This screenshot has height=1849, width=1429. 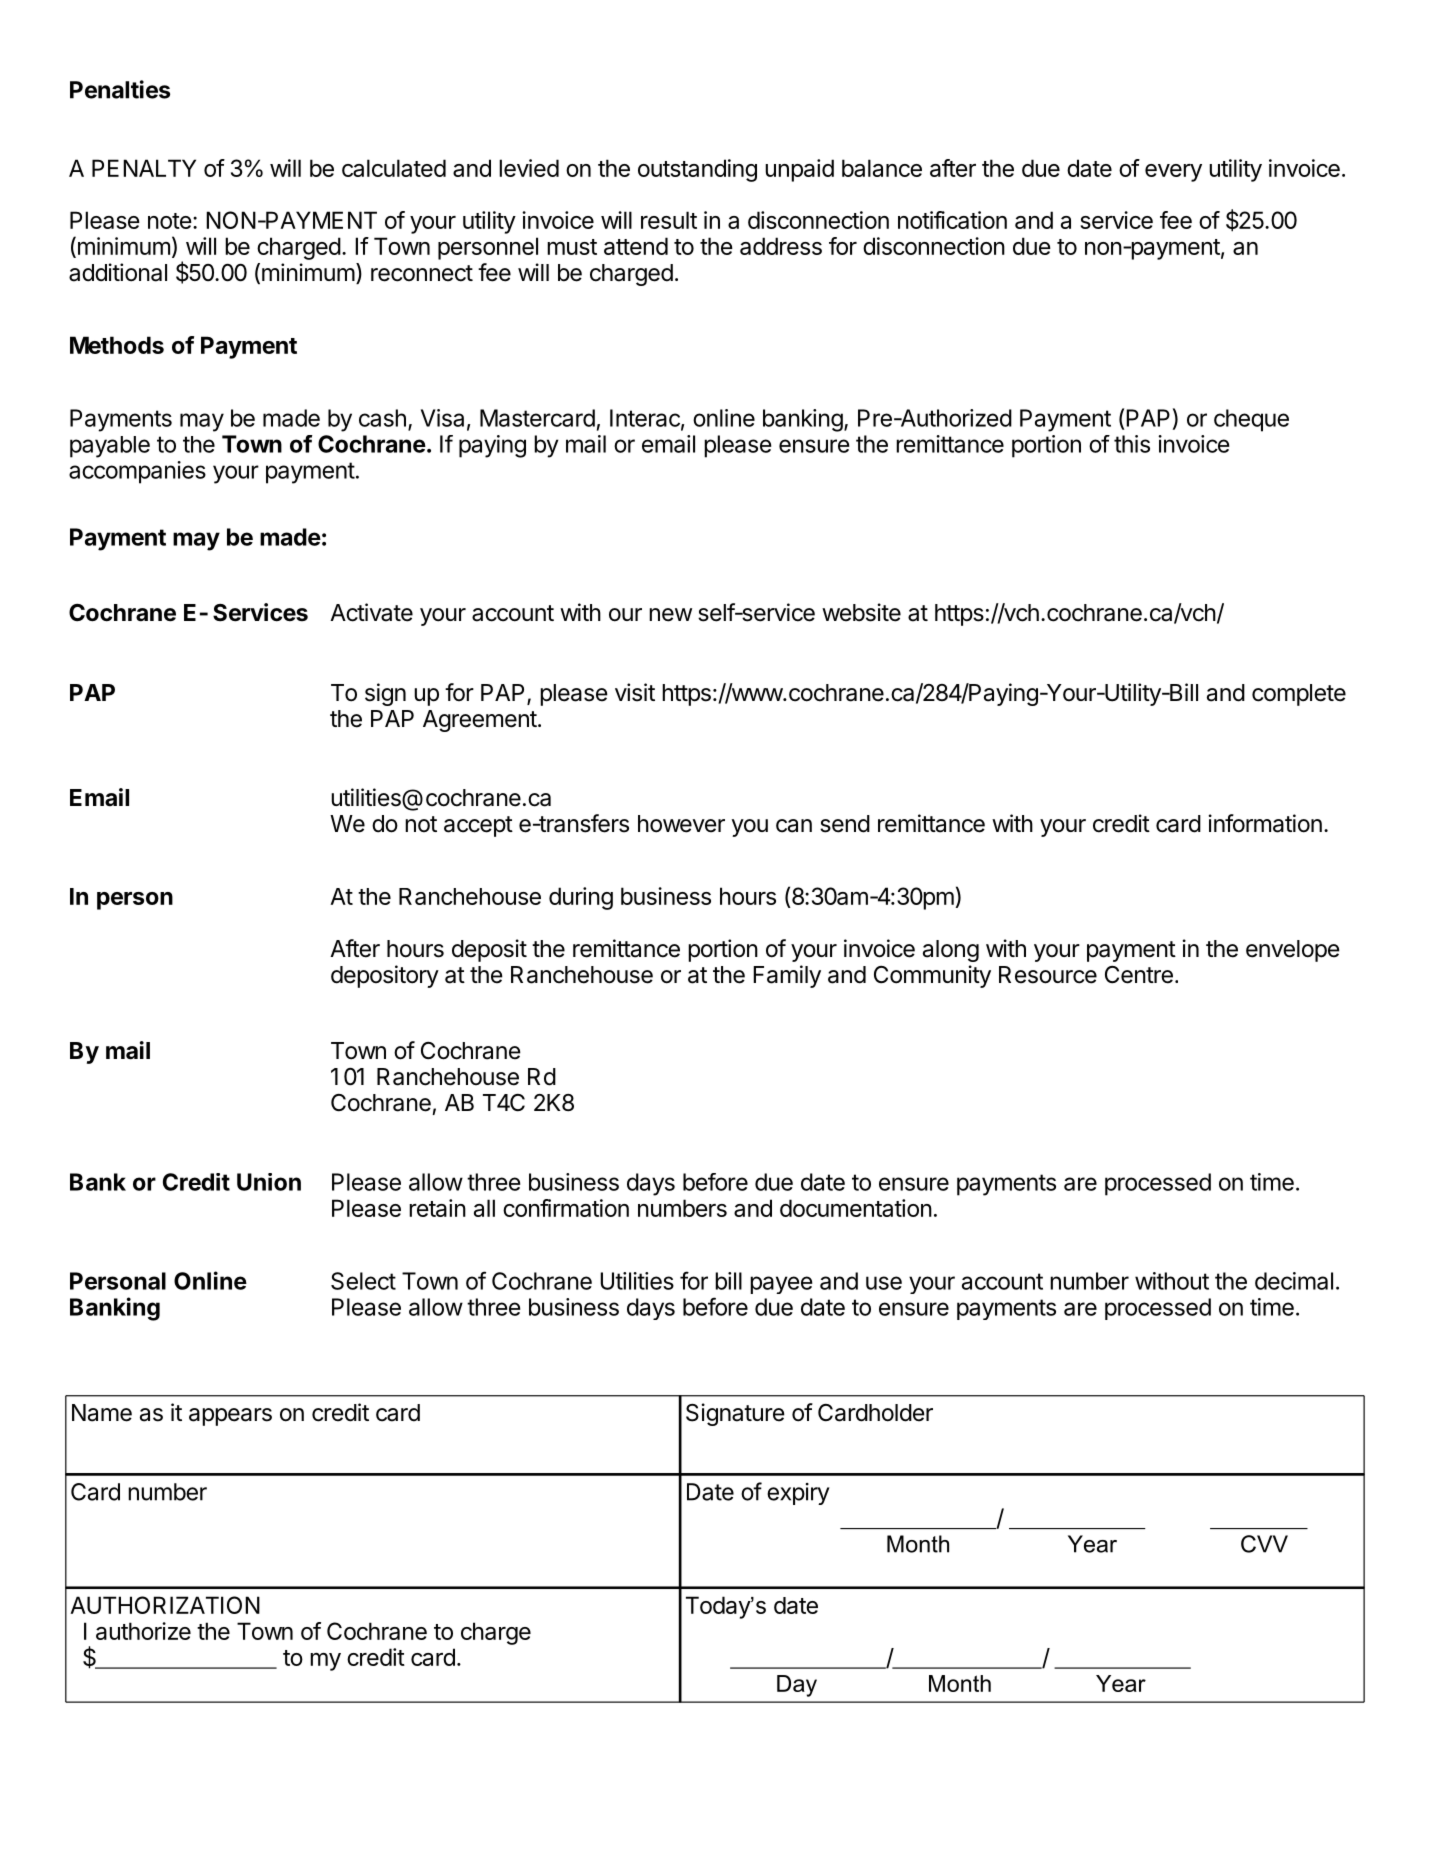 What do you see at coordinates (165, 1605) in the screenshot?
I see `AUTHORIZATION` at bounding box center [165, 1605].
